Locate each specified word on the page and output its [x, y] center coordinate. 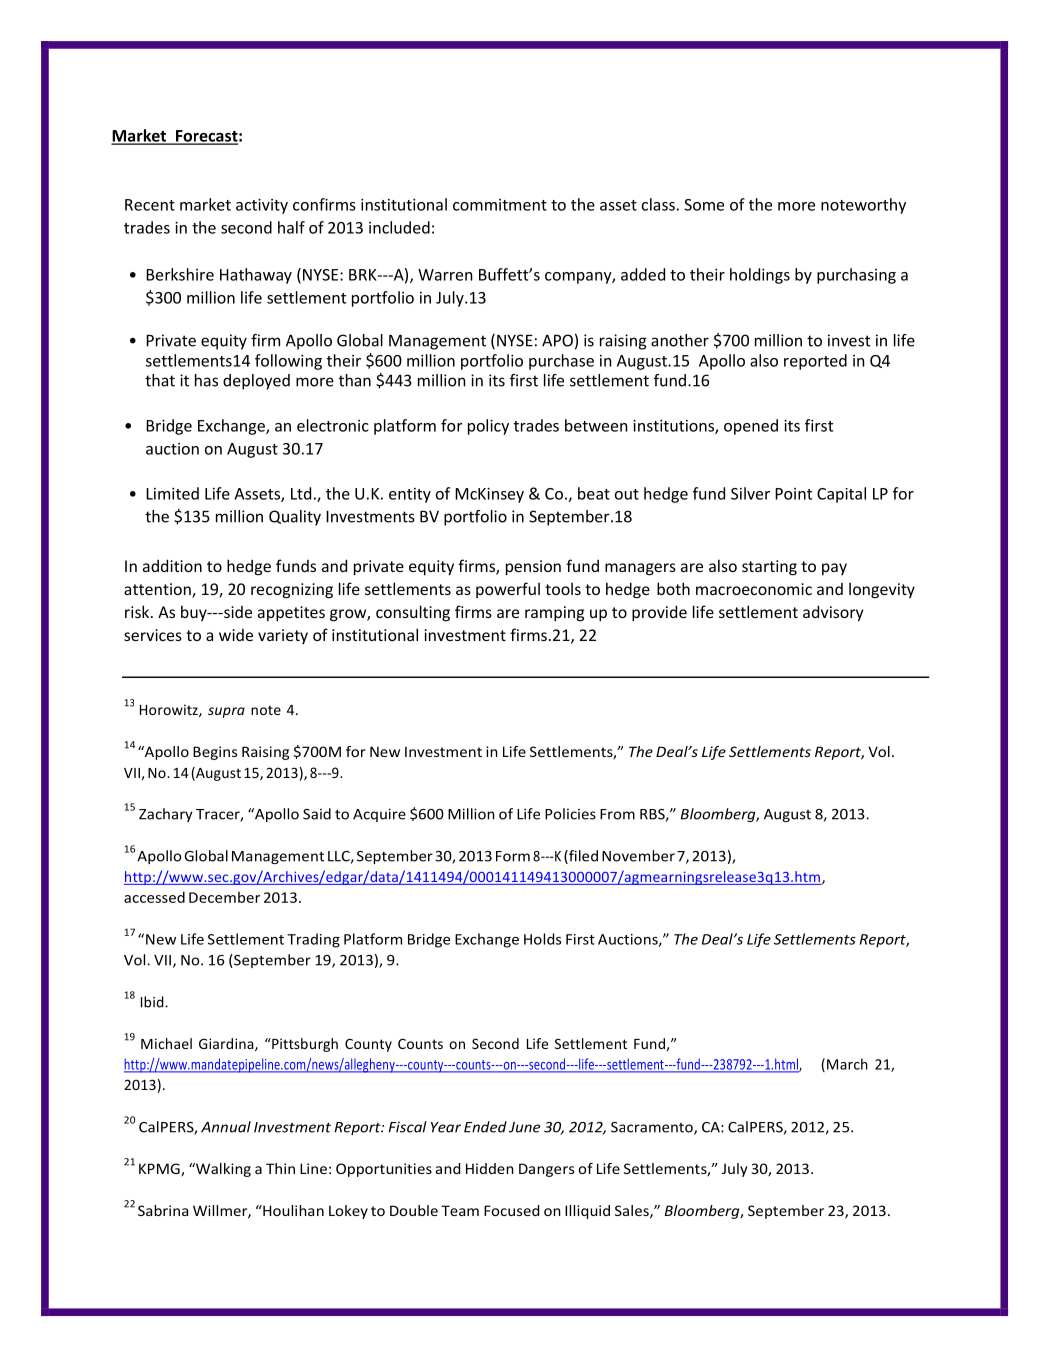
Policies [570, 814]
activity [262, 206]
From [617, 814]
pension [533, 568]
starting [769, 568]
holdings [760, 276]
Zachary [166, 815]
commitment [500, 205]
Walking [222, 1170]
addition [172, 565]
